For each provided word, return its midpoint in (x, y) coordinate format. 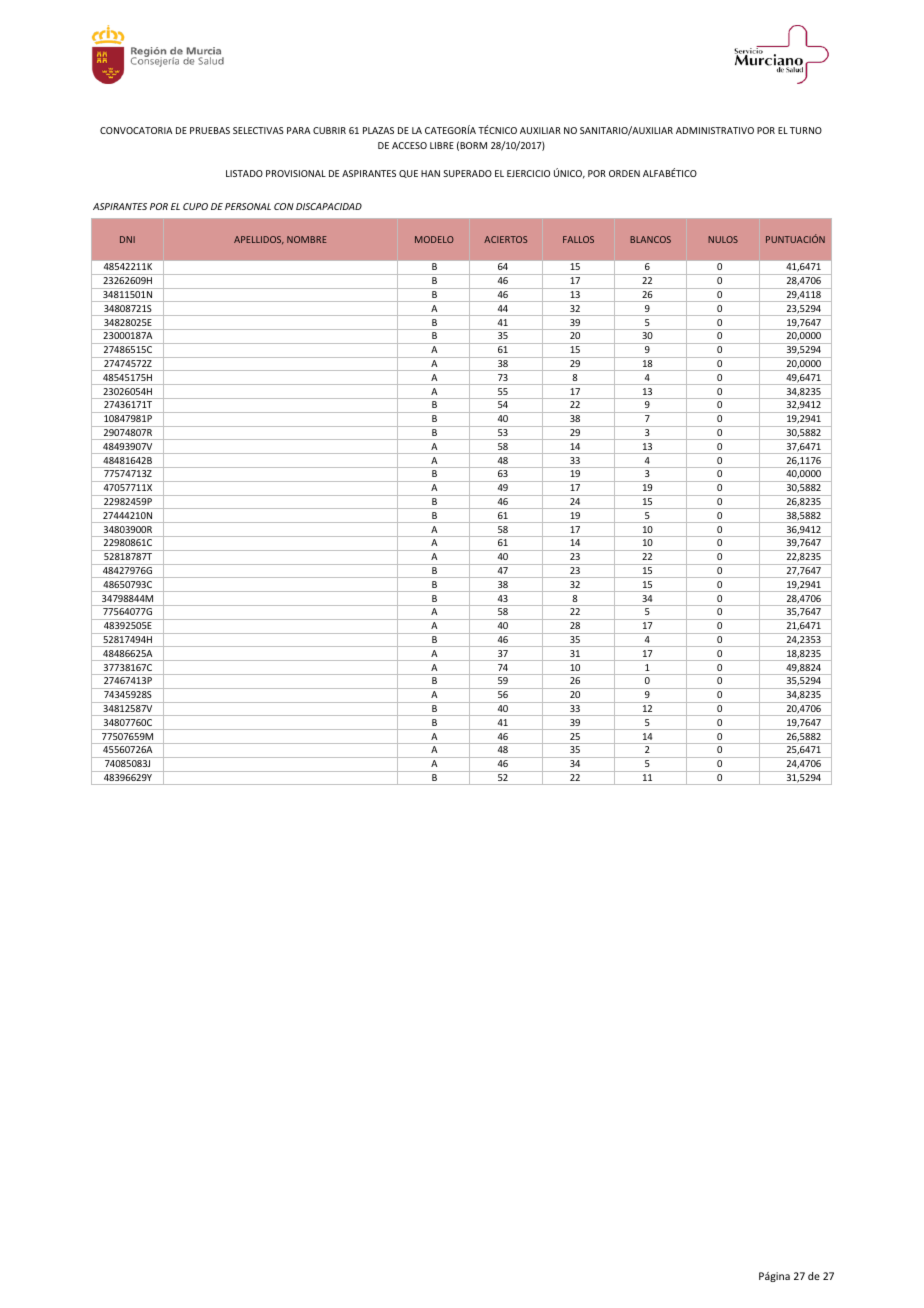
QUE (408, 174)
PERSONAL (248, 206)
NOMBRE (307, 239)
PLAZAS (378, 130)
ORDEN (624, 173)
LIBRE (442, 145)
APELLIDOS (259, 240)
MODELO (434, 239)
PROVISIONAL (296, 173)
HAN (430, 173)
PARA (298, 130)
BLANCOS (650, 239)
